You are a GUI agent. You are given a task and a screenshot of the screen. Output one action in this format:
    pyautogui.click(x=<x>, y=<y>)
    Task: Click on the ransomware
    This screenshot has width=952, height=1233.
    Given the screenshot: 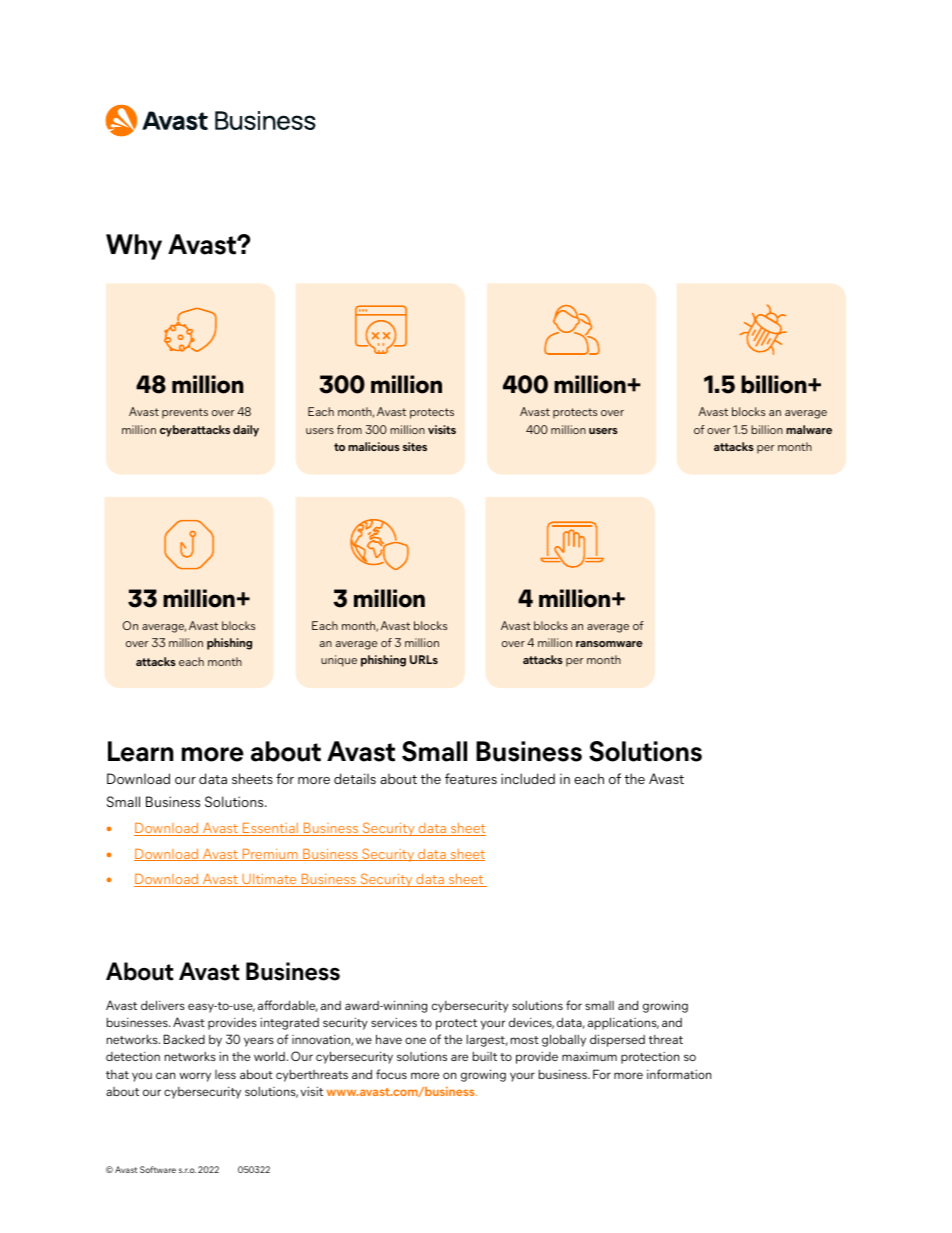 What is the action you would take?
    pyautogui.click(x=609, y=644)
